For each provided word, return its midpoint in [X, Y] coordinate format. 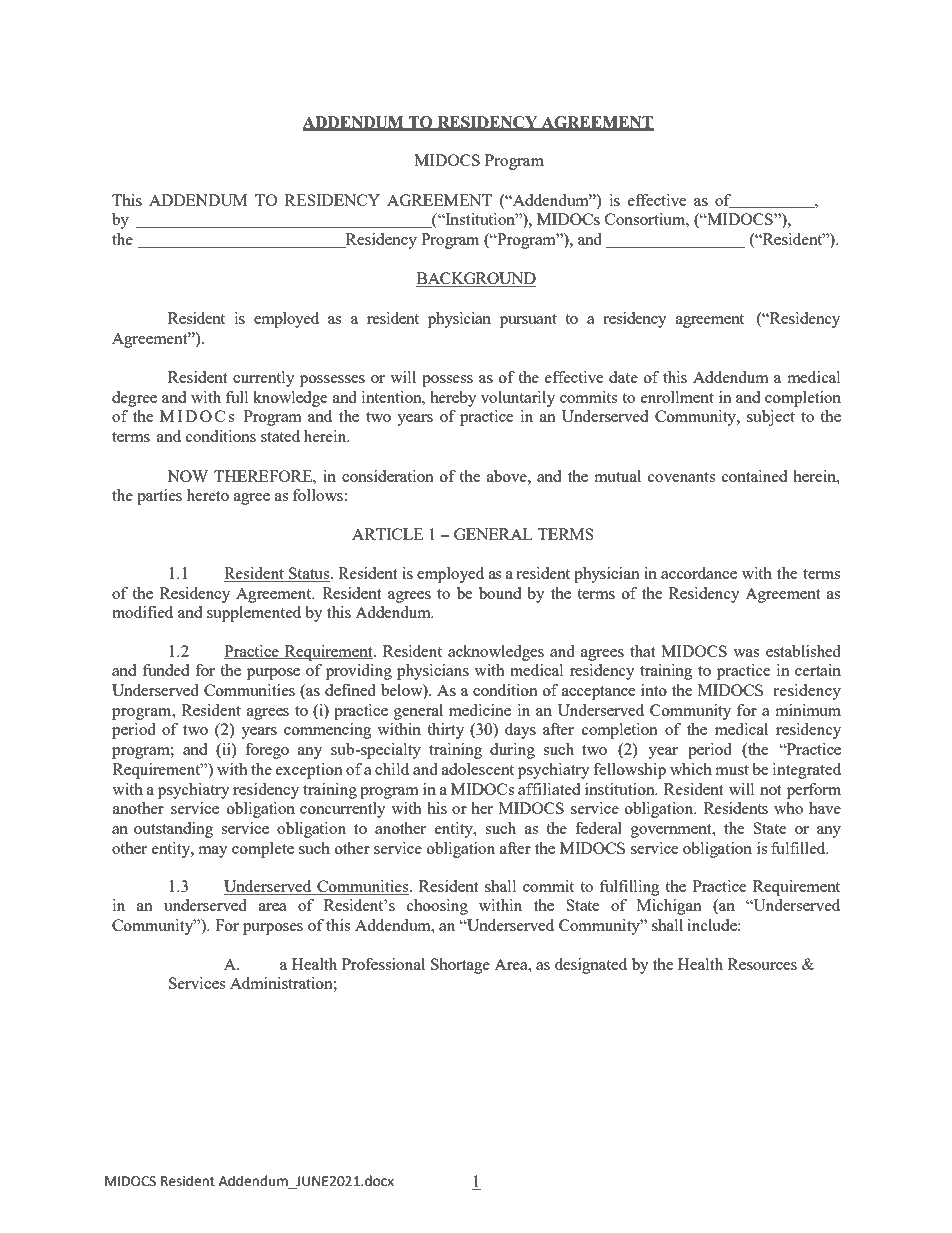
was [746, 653]
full [237, 397]
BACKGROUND [476, 279]
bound [500, 593]
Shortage [460, 966]
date [623, 377]
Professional [383, 964]
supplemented [254, 614]
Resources [762, 964]
